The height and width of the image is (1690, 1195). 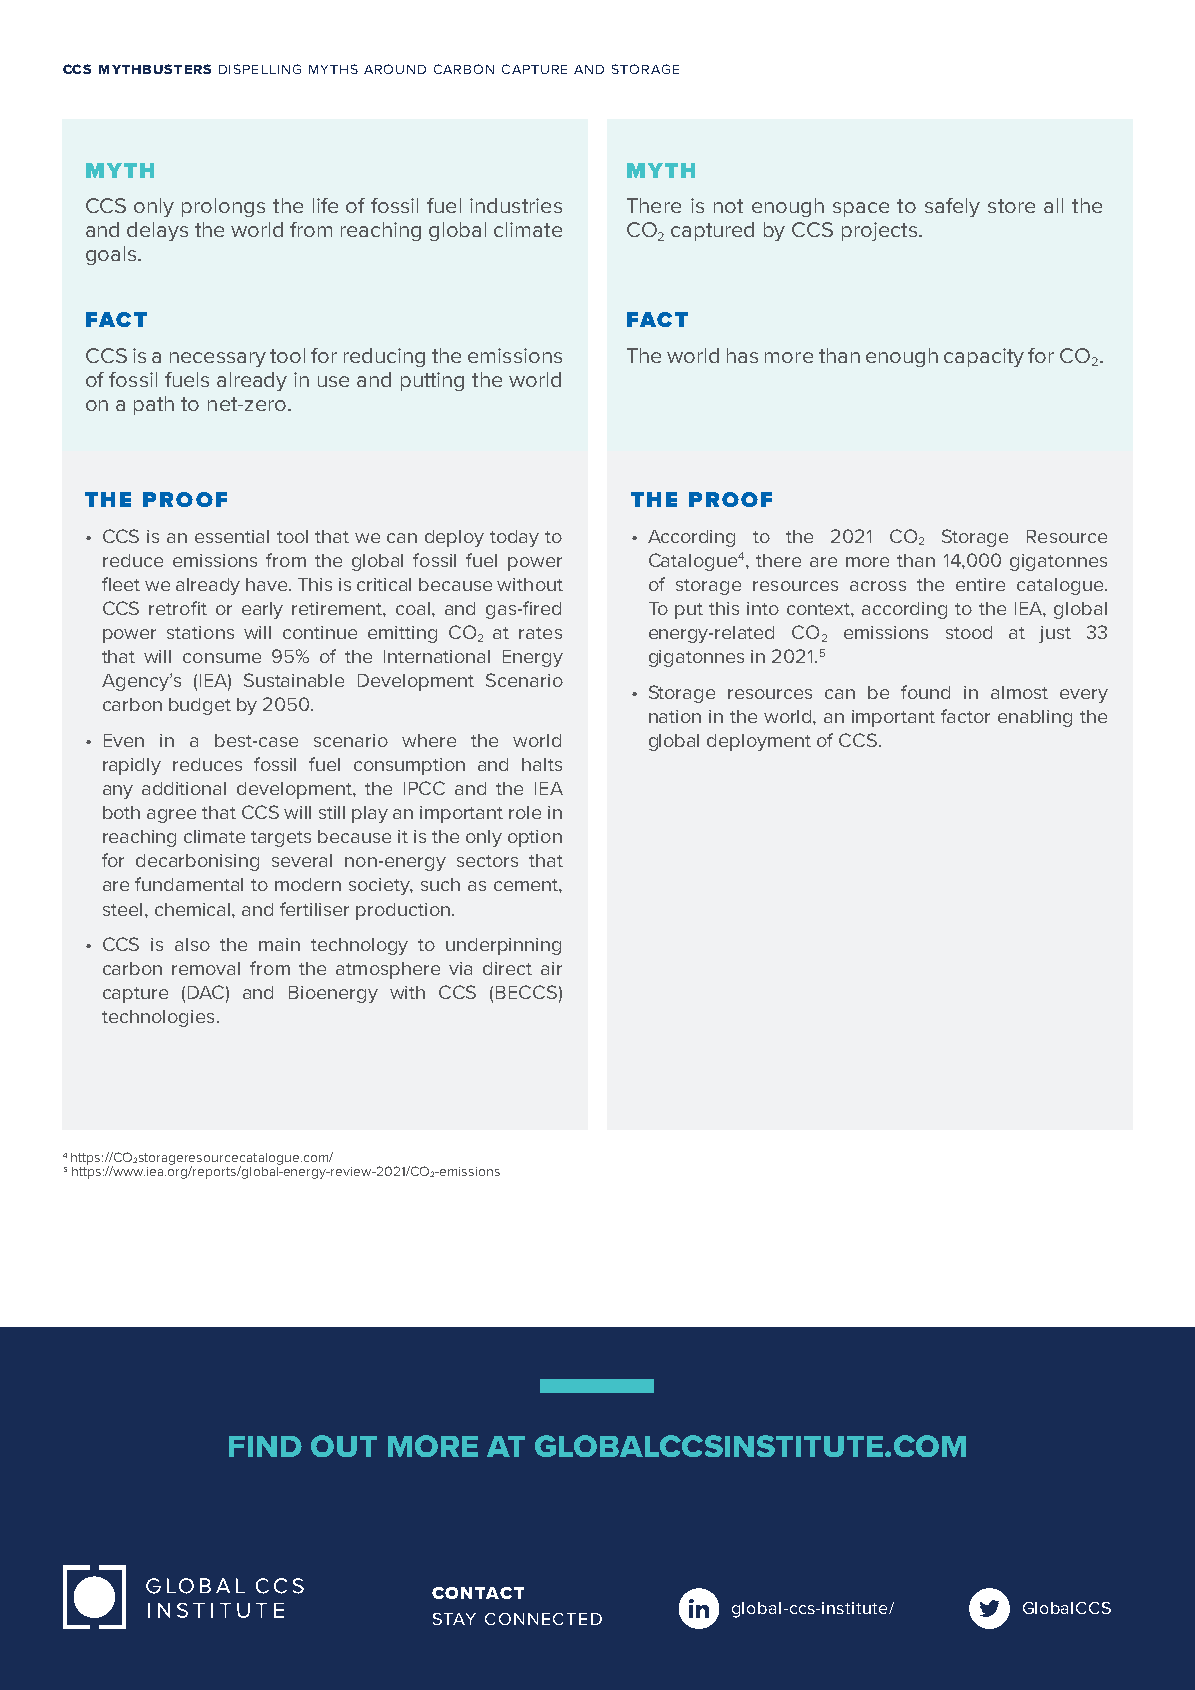 What do you see at coordinates (980, 584) in the image?
I see `entire` at bounding box center [980, 584].
